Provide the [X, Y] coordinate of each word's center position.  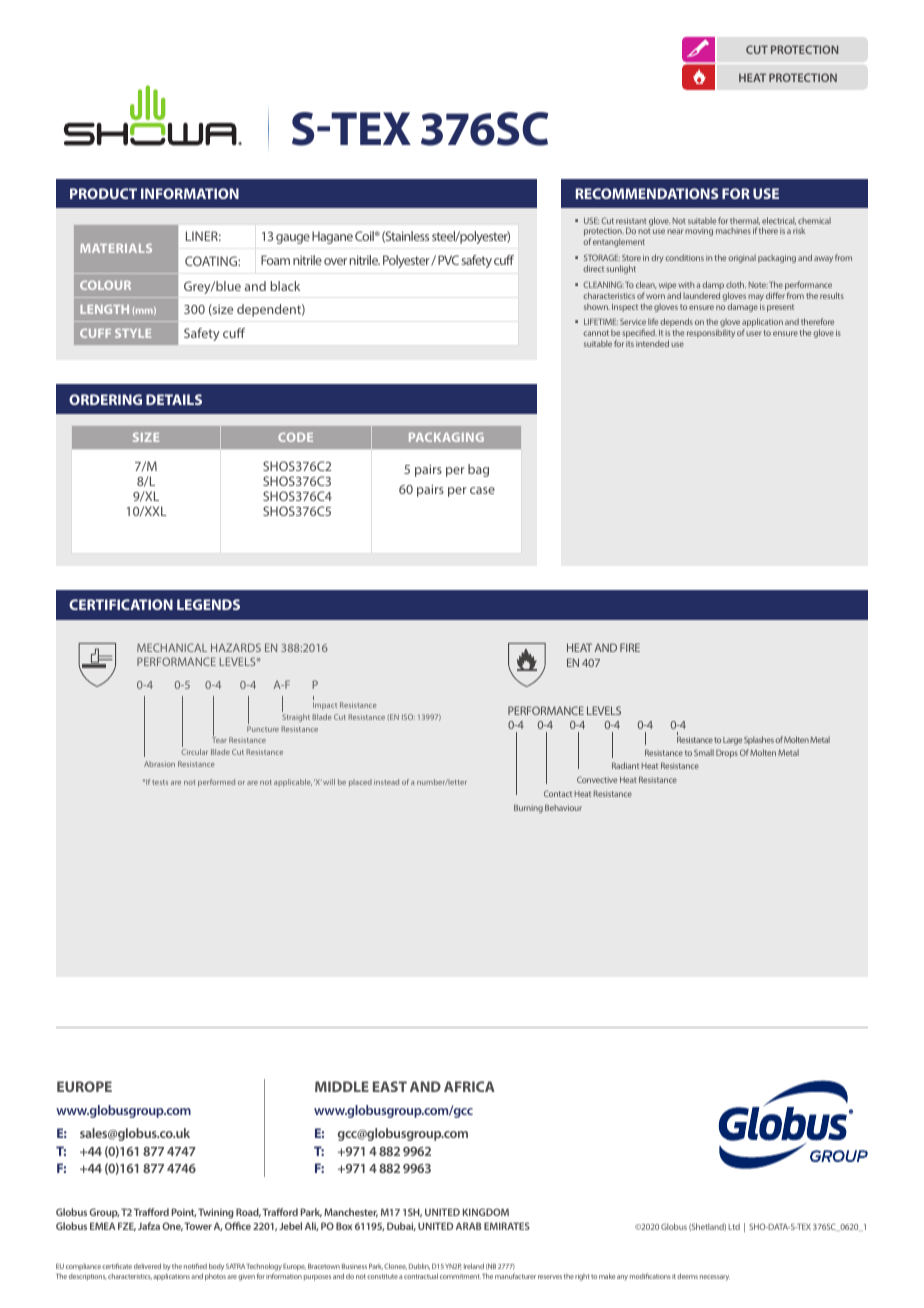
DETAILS [174, 399]
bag [478, 470]
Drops [727, 754]
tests [160, 782]
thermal [745, 221]
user [754, 333]
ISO [408, 717]
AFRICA [469, 1086]
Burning [528, 808]
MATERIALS [116, 248]
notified [195, 1266]
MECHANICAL [172, 647]
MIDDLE [342, 1086]
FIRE [630, 647]
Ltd [734, 1226]
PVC [448, 260]
